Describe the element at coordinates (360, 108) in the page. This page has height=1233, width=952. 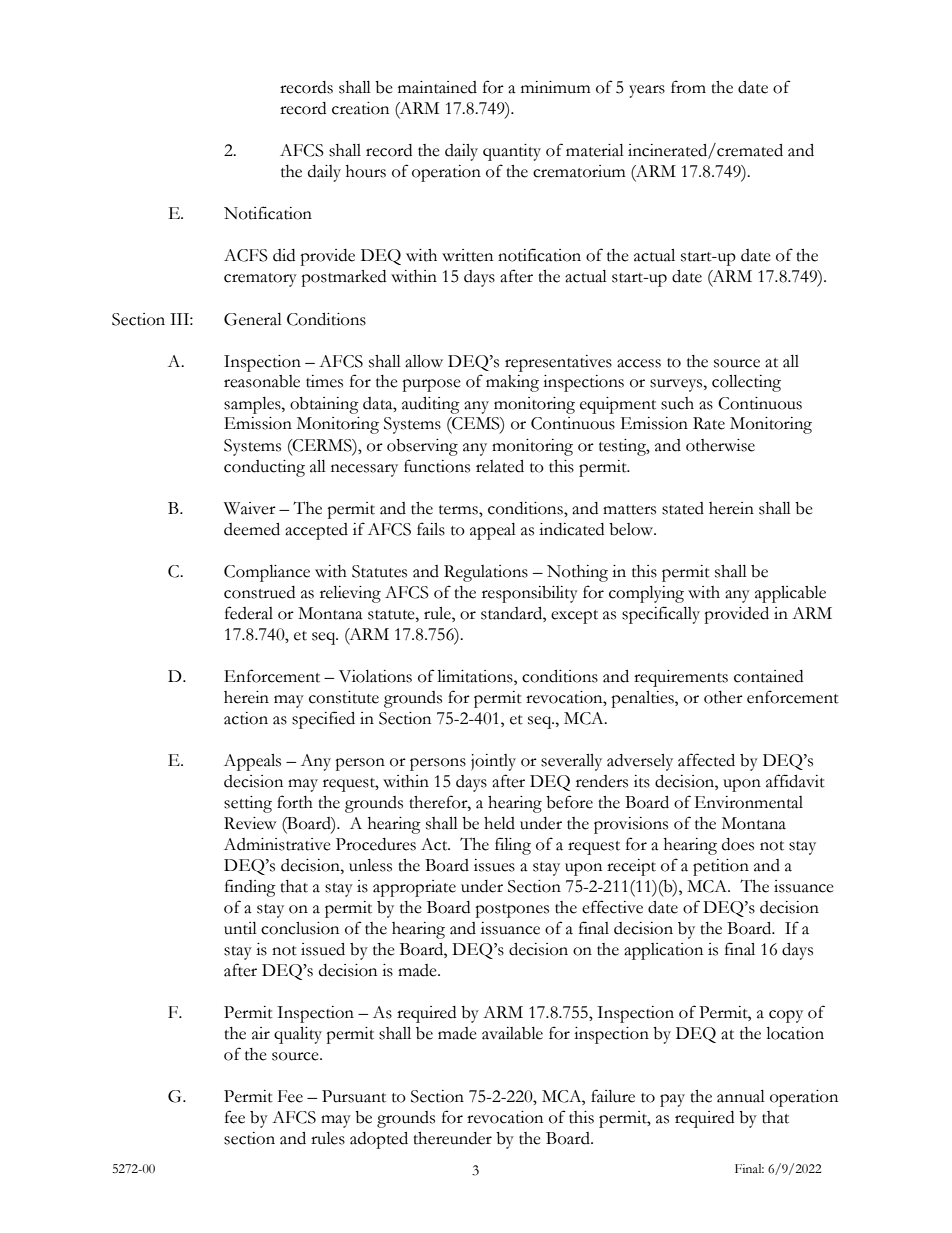
I see `creation` at that location.
